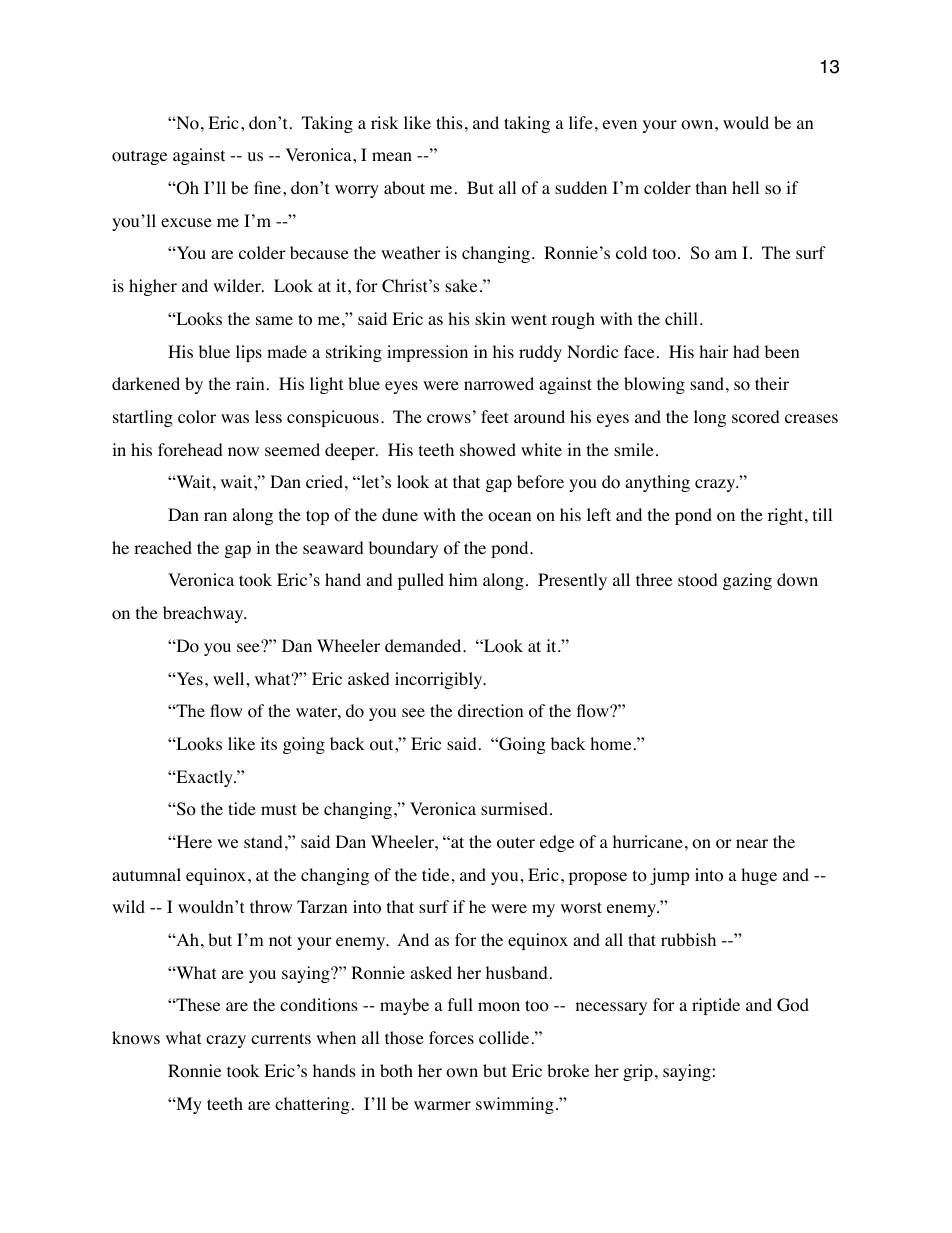 This screenshot has width=952, height=1233. I want to click on swimming, so click(515, 1105).
